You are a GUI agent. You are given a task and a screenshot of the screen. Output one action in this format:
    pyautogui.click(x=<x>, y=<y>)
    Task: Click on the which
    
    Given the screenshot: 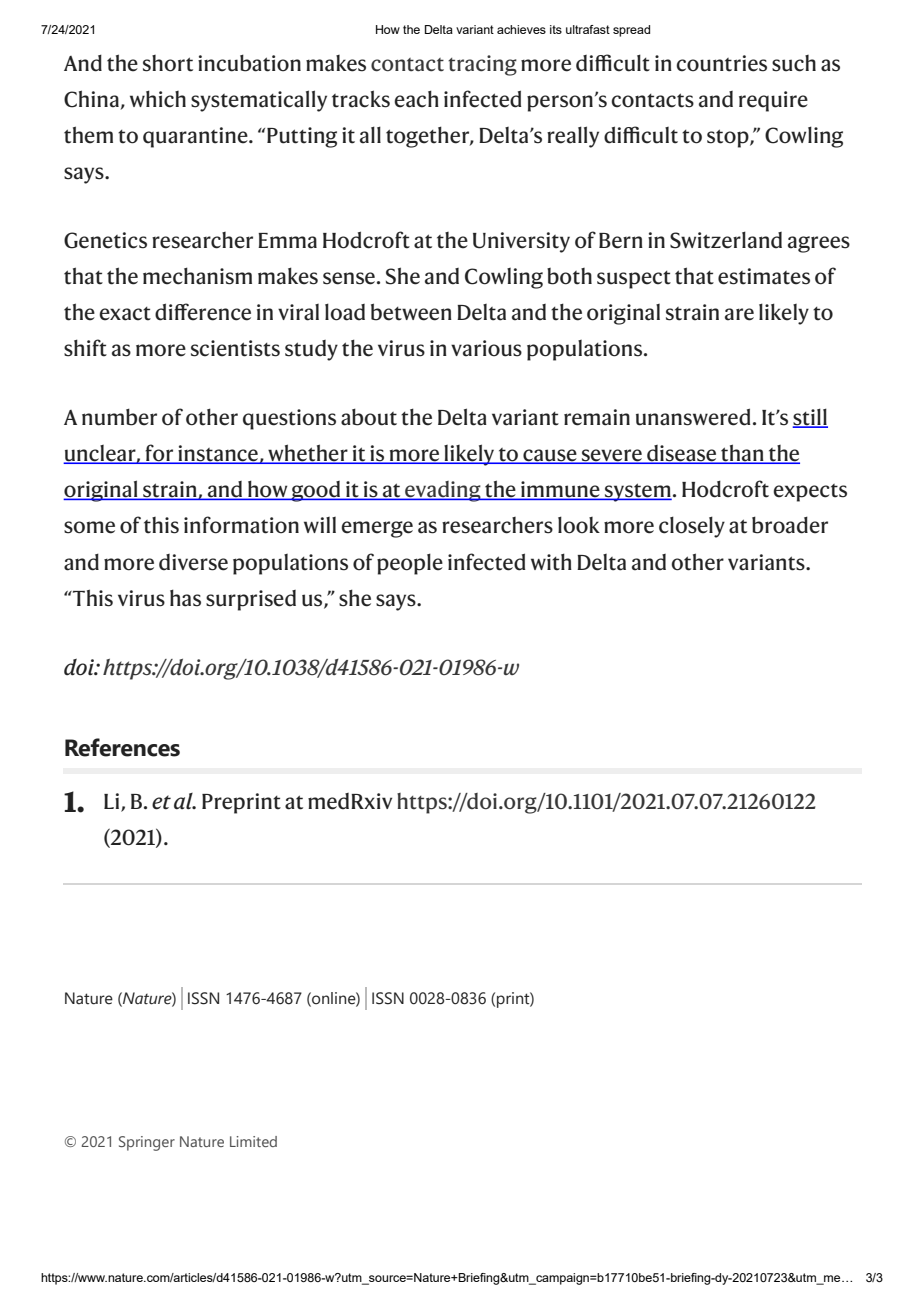 What is the action you would take?
    pyautogui.click(x=158, y=99)
